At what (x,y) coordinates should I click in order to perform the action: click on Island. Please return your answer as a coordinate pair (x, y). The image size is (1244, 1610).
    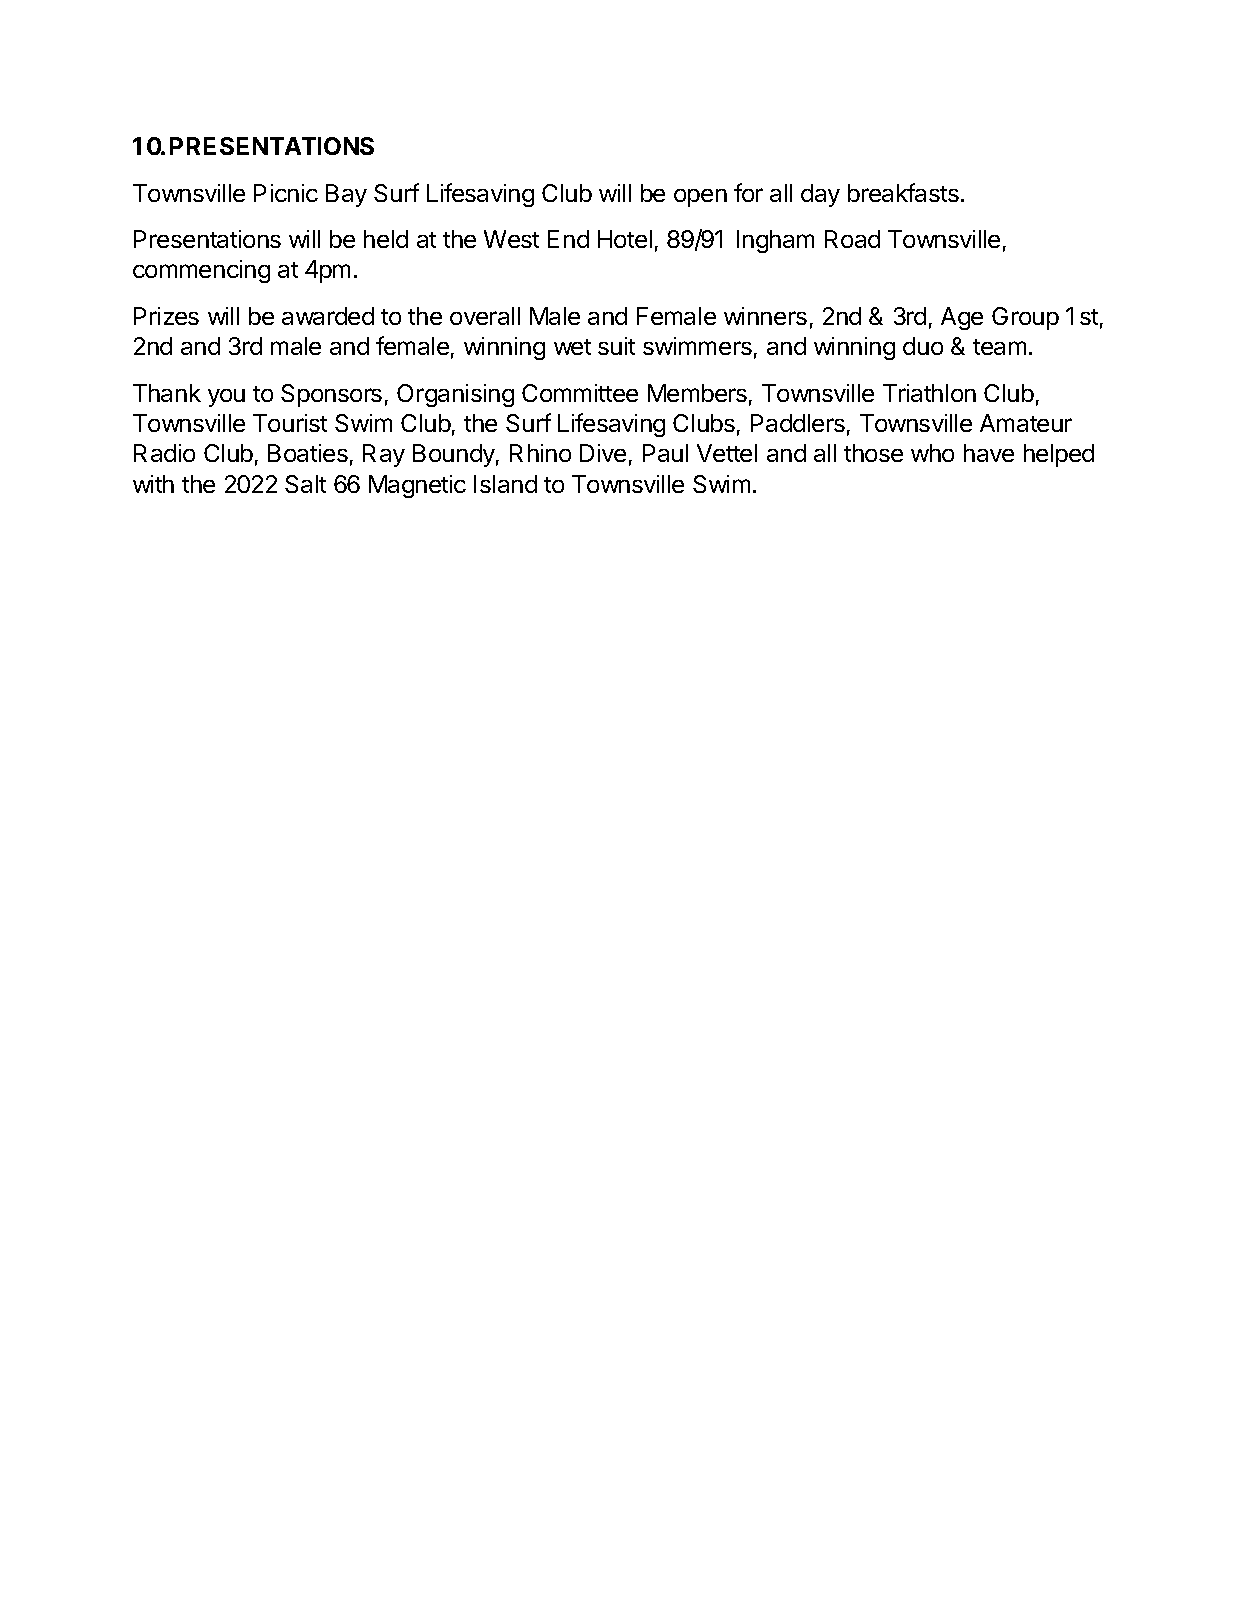
    Looking at the image, I should click on (505, 484).
